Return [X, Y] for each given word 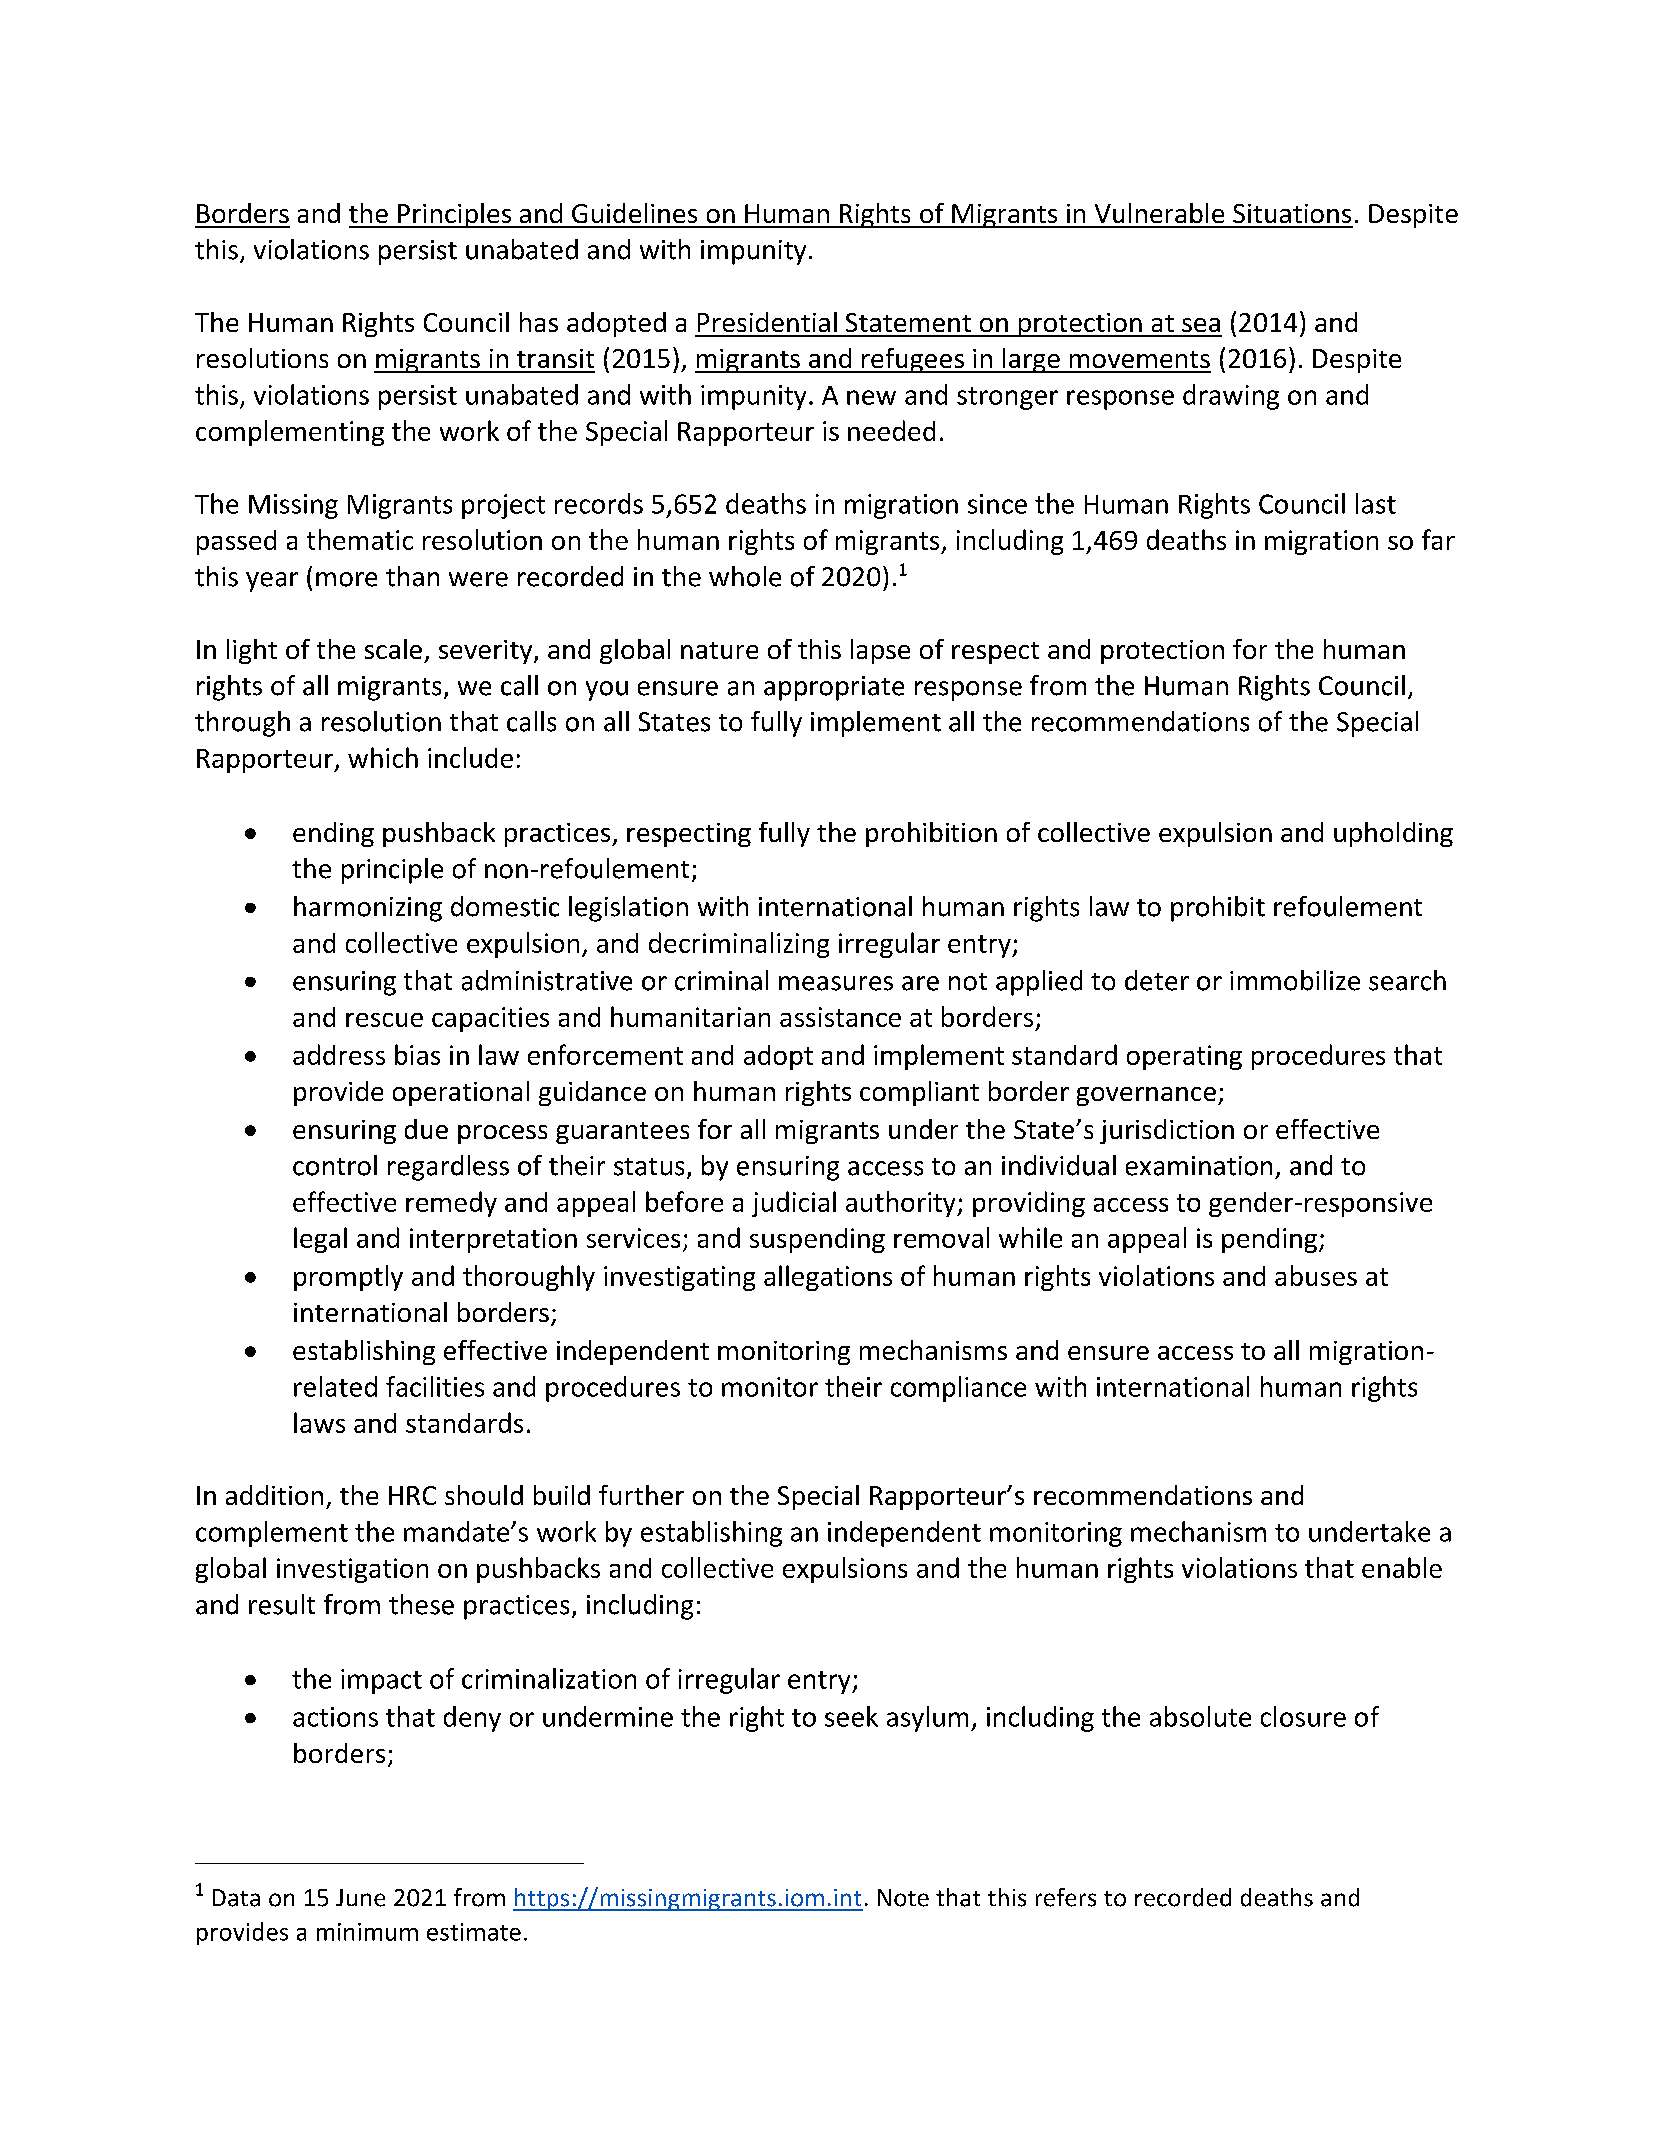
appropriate [834, 688]
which [383, 757]
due [426, 1129]
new [871, 397]
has [539, 322]
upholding [1393, 834]
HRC [412, 1495]
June [360, 1898]
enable [1402, 1567]
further [641, 1495]
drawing [1231, 397]
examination [1199, 1166]
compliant [919, 1093]
